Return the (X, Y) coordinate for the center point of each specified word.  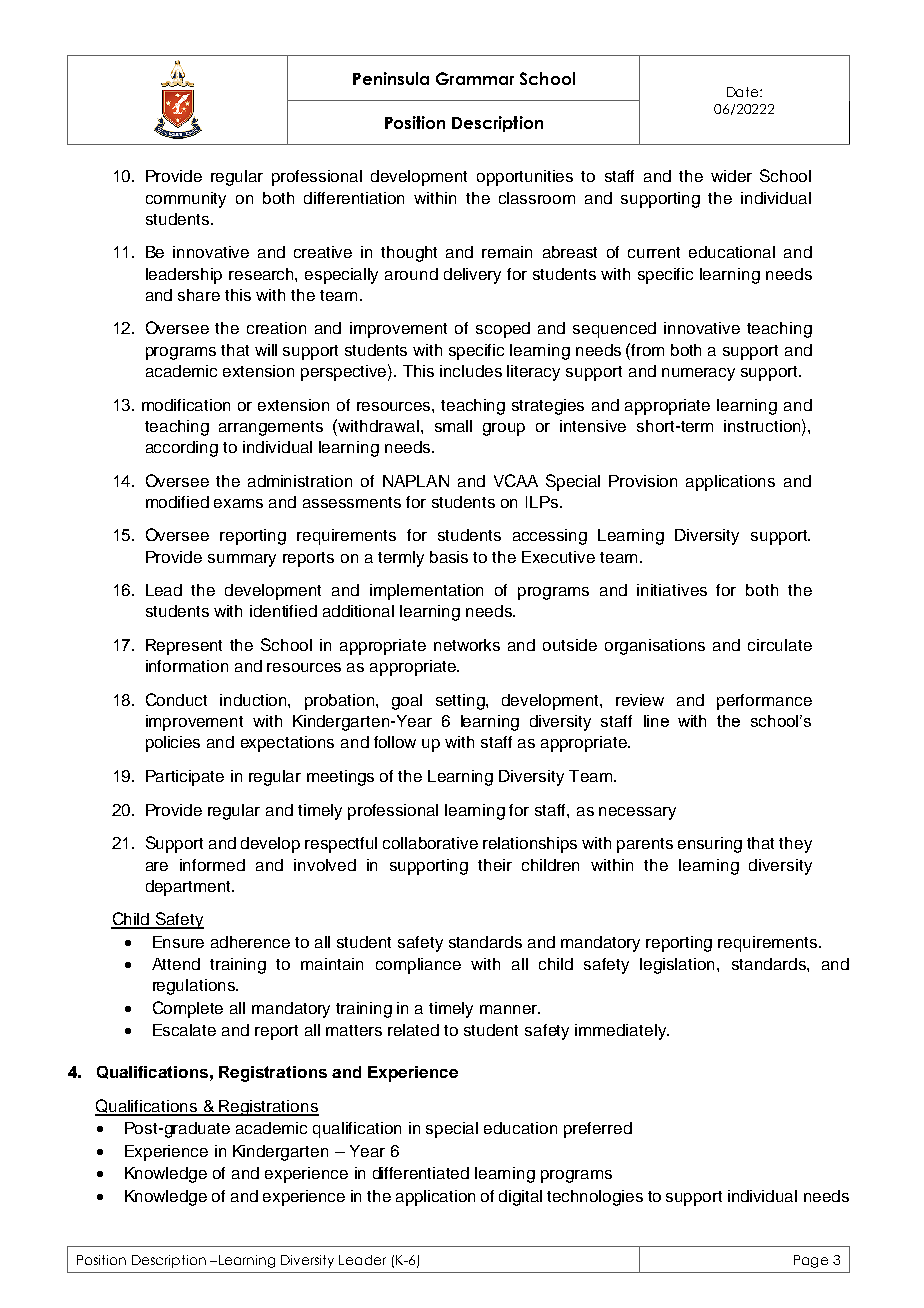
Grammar (475, 78)
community (186, 200)
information (187, 666)
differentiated (421, 1173)
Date (744, 92)
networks (467, 645)
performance (764, 702)
